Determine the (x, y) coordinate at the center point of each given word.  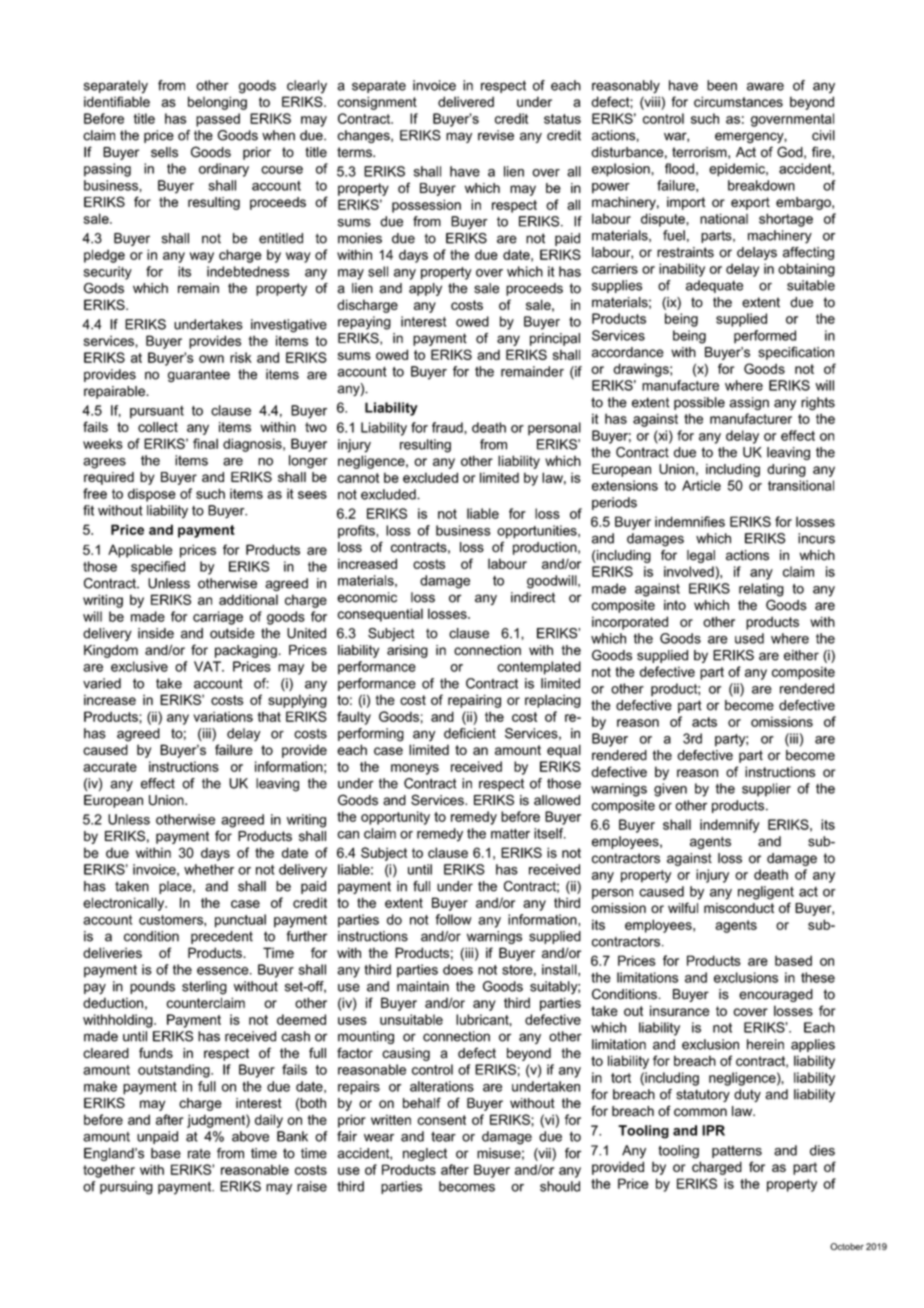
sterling (204, 988)
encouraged (776, 995)
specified (158, 568)
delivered (466, 101)
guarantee (199, 375)
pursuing (126, 1188)
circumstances (738, 101)
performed (765, 337)
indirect (533, 597)
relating (761, 590)
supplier (766, 790)
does (458, 969)
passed (218, 120)
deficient (470, 733)
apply (425, 289)
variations (223, 716)
